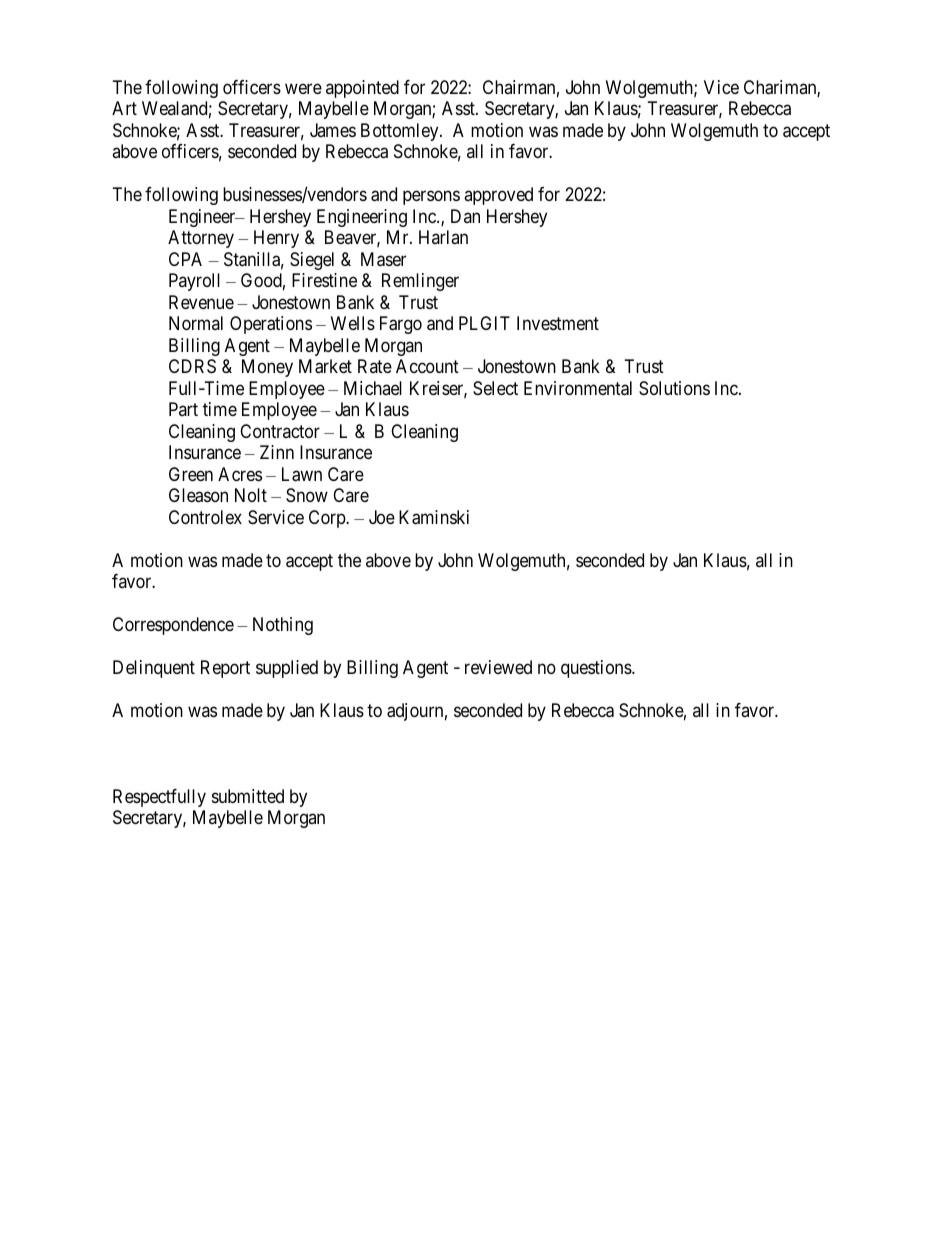  I want to click on approved, so click(498, 196).
